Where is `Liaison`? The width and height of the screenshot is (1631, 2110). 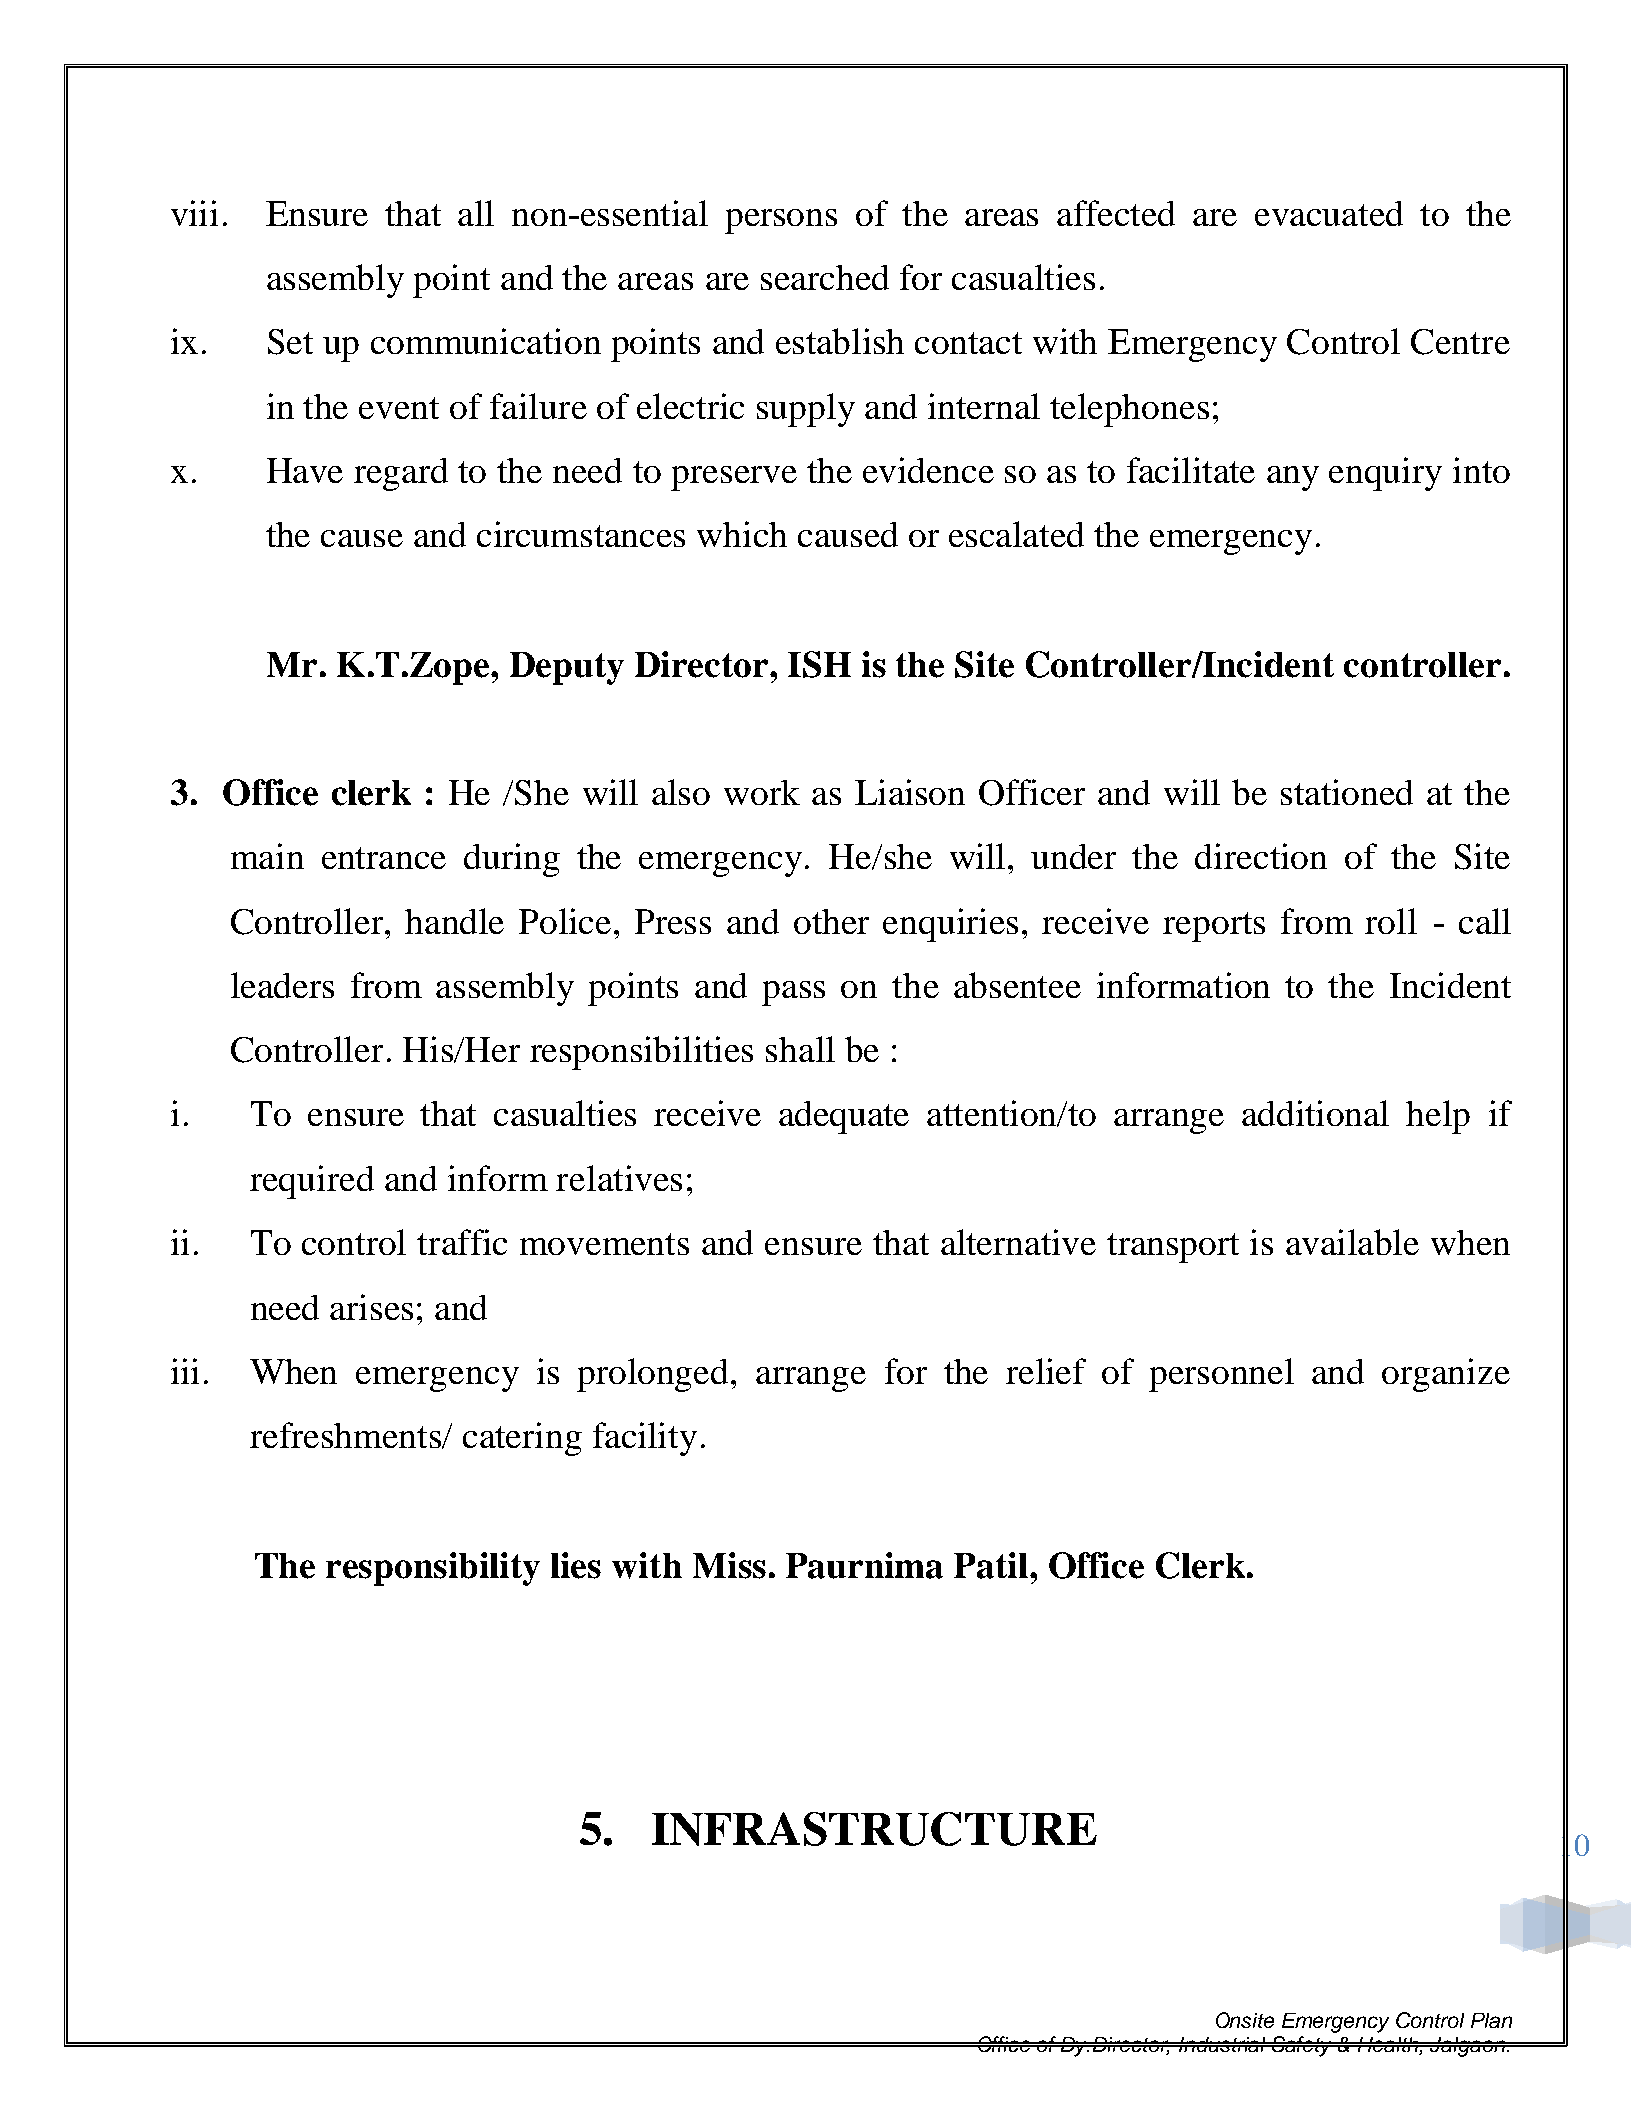
Liaison is located at coordinates (910, 792).
